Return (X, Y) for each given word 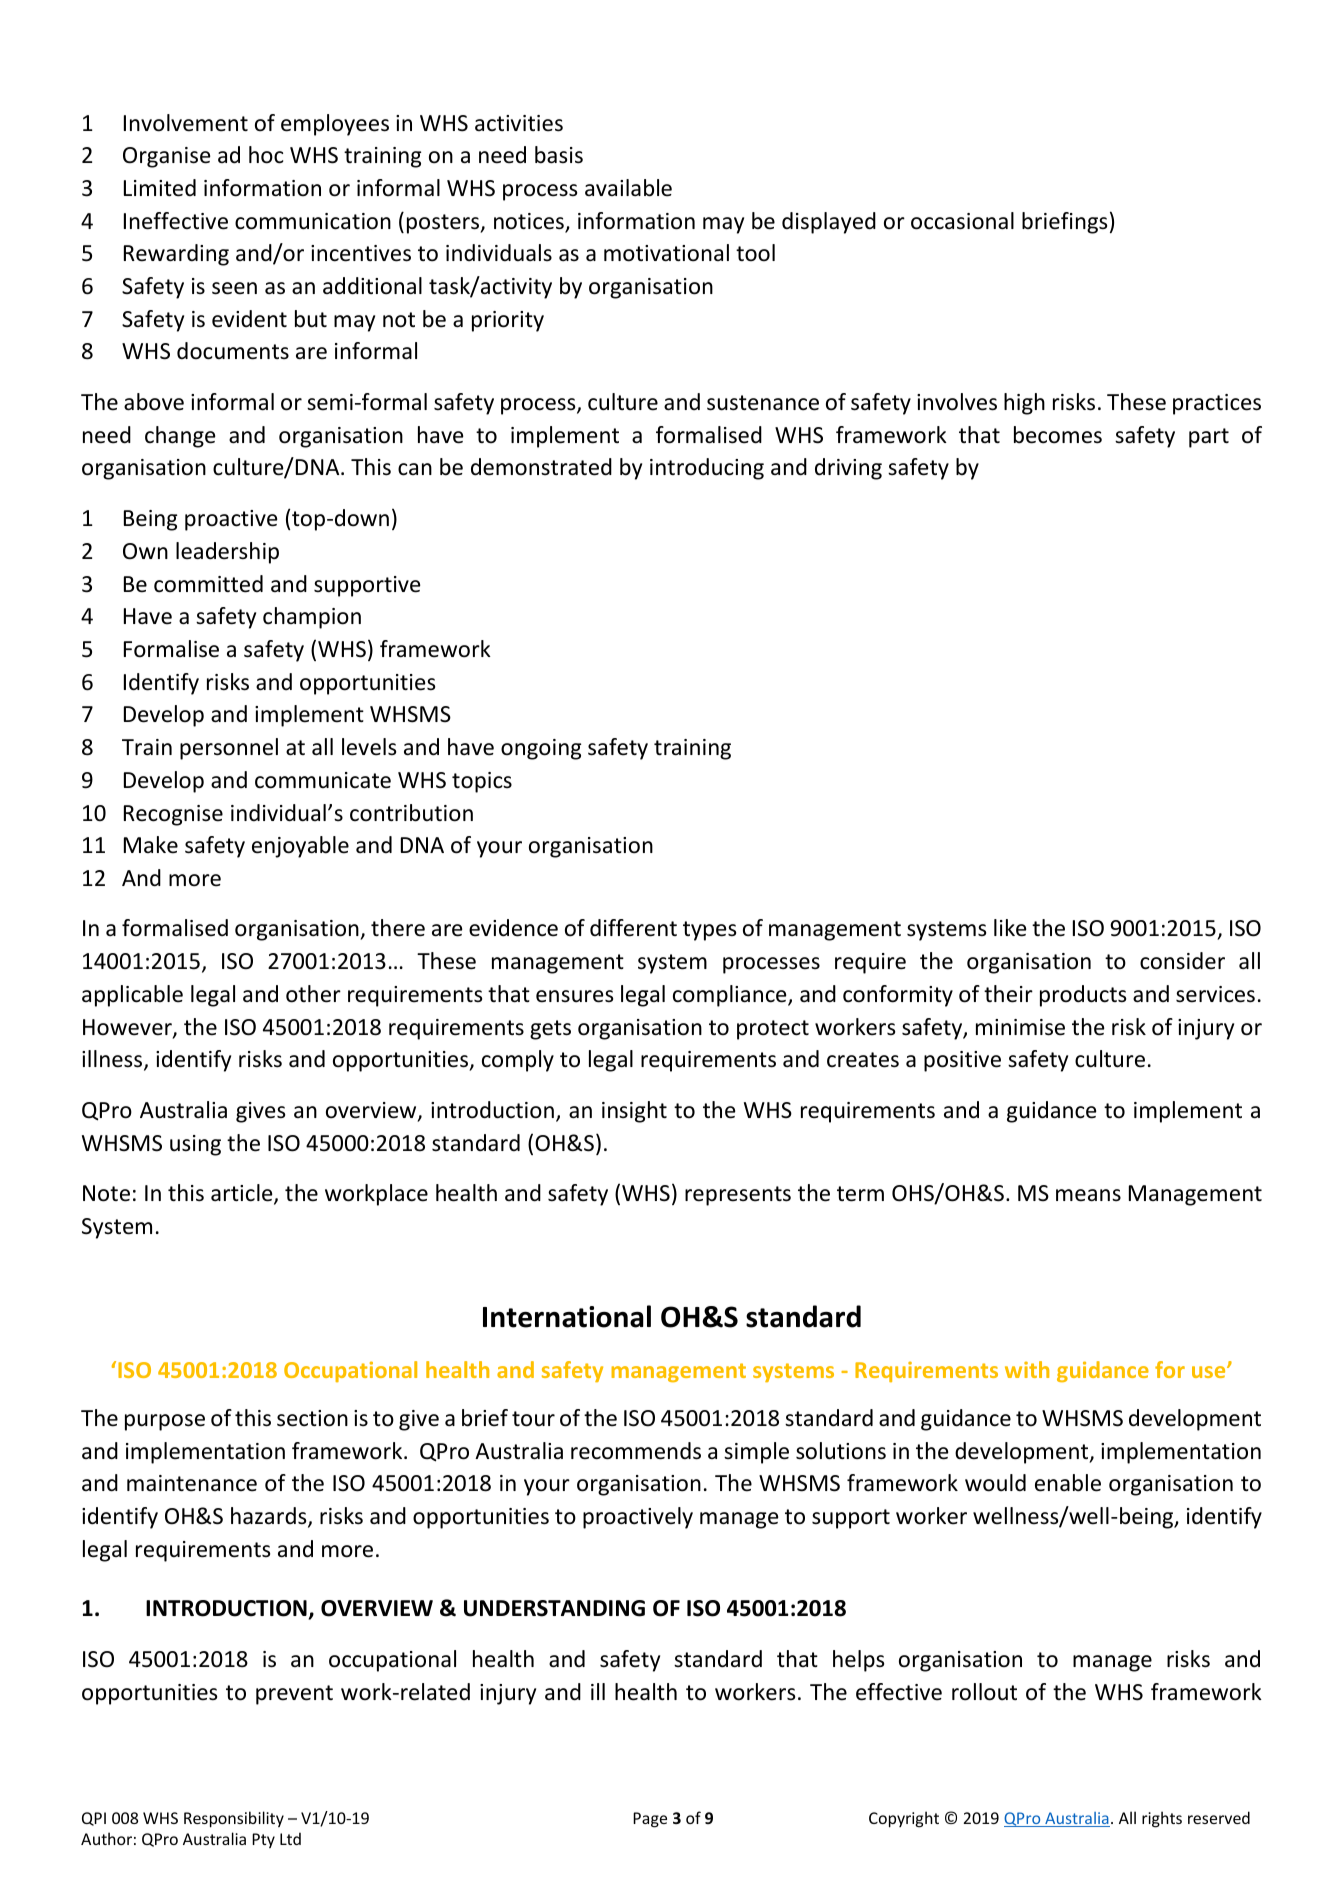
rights (1162, 1819)
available (628, 188)
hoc (266, 155)
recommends (636, 1451)
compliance (731, 996)
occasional (962, 221)
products (1083, 996)
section (312, 1418)
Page (650, 1820)
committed (208, 584)
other (313, 994)
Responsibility (234, 1819)
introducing (707, 469)
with (1027, 1369)
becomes (1058, 435)
